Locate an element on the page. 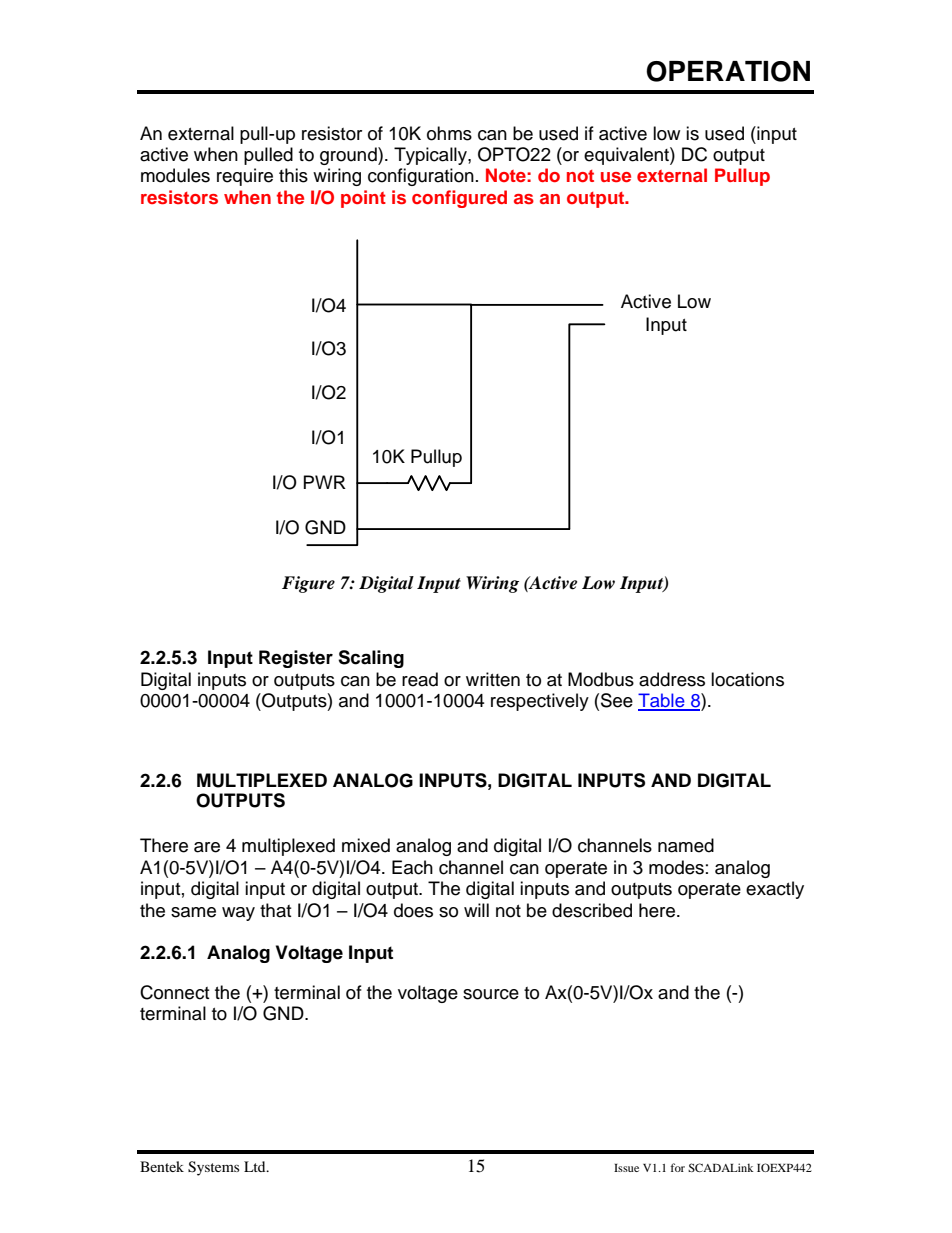  ohms is located at coordinates (449, 133).
